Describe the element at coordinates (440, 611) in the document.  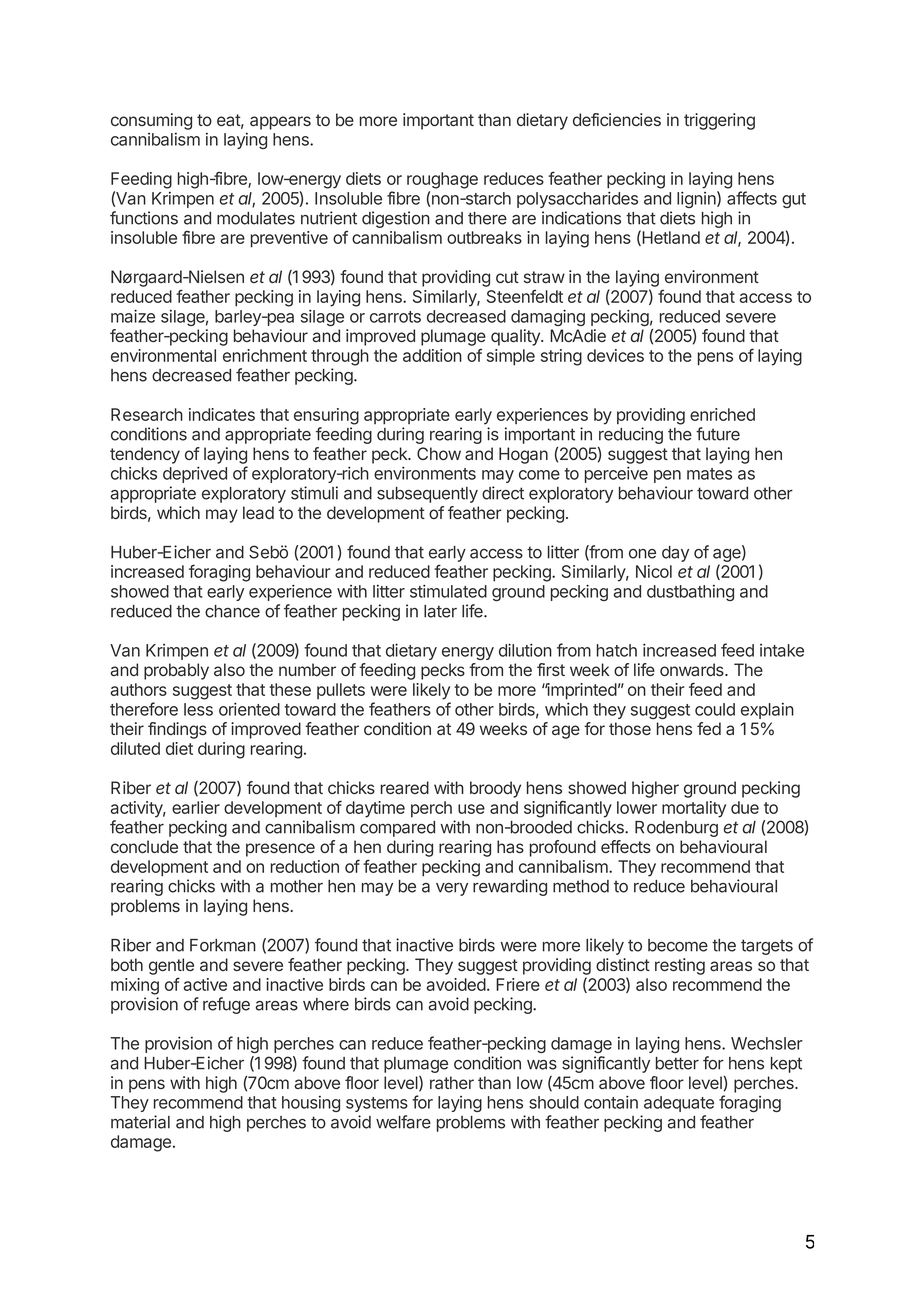
I see `later` at that location.
